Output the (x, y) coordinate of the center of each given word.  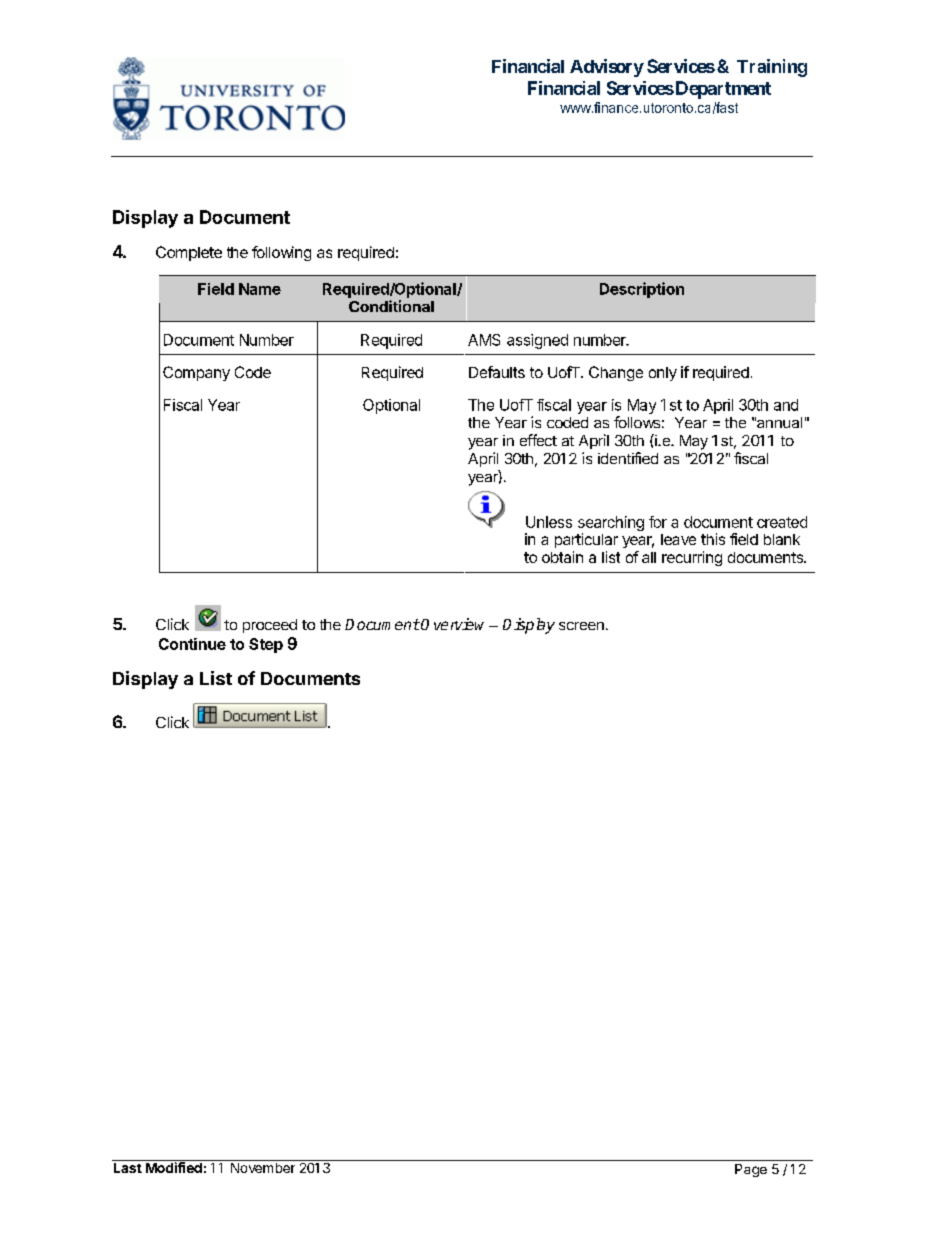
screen (581, 626)
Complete (189, 253)
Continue (192, 644)
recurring (692, 558)
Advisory (607, 68)
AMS (484, 340)
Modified (174, 1166)
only (663, 374)
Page (751, 1170)
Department (722, 90)
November (263, 1168)
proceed (270, 626)
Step (266, 645)
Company (196, 373)
